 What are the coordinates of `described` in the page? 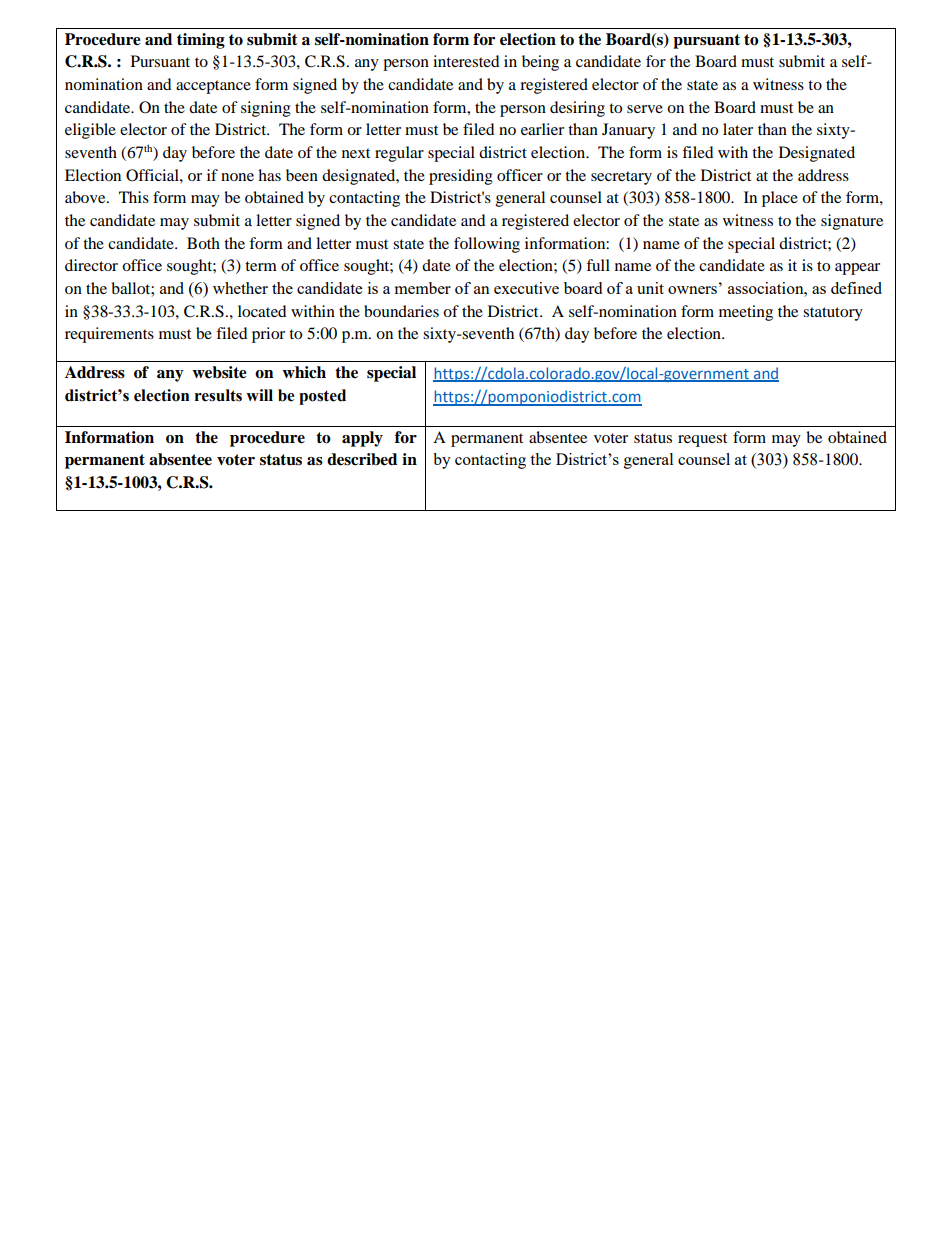 It's located at (362, 459).
